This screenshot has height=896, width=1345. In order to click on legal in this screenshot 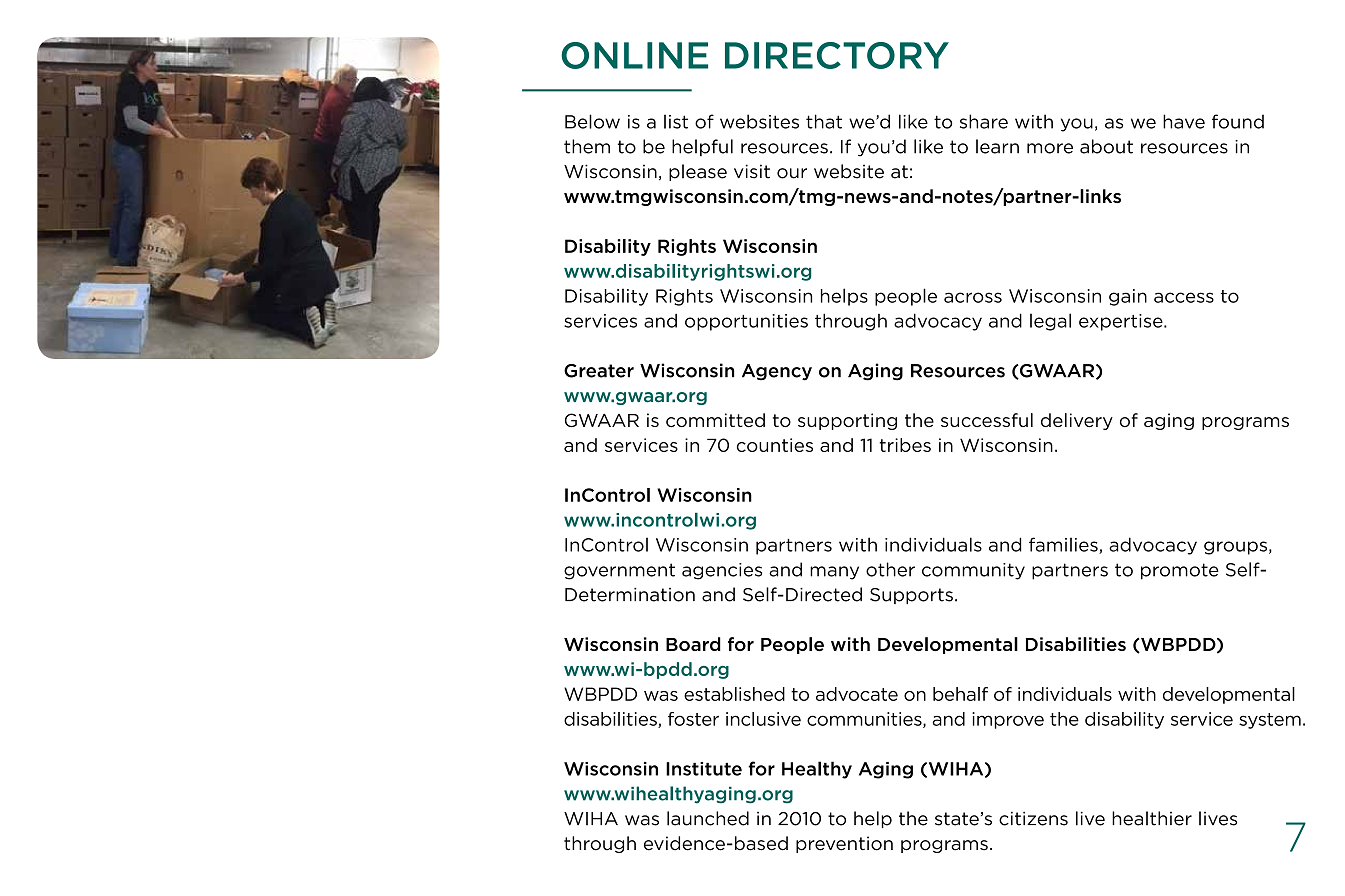, I will do `click(1050, 322)`.
